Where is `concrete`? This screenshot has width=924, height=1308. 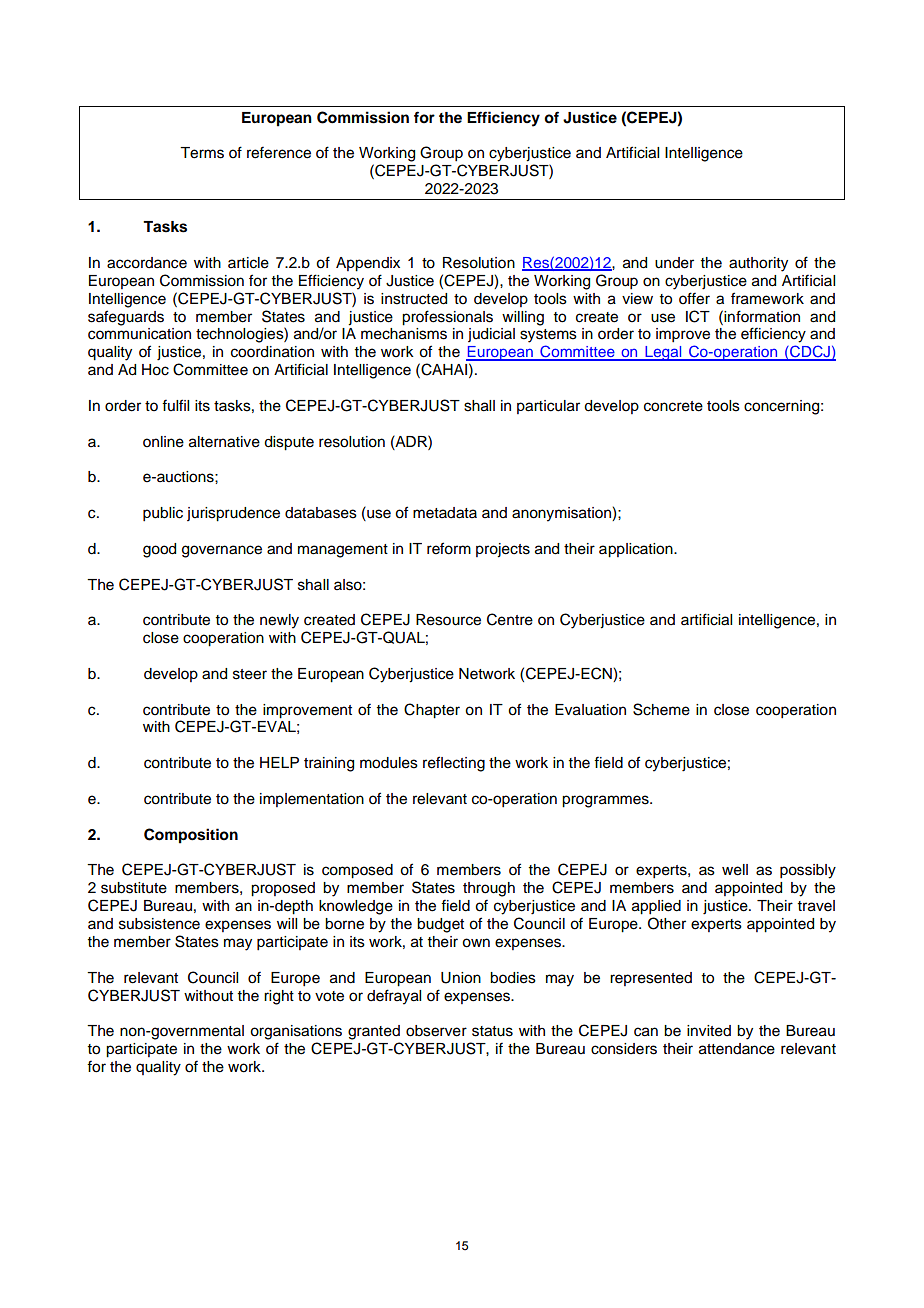 concrete is located at coordinates (673, 406).
